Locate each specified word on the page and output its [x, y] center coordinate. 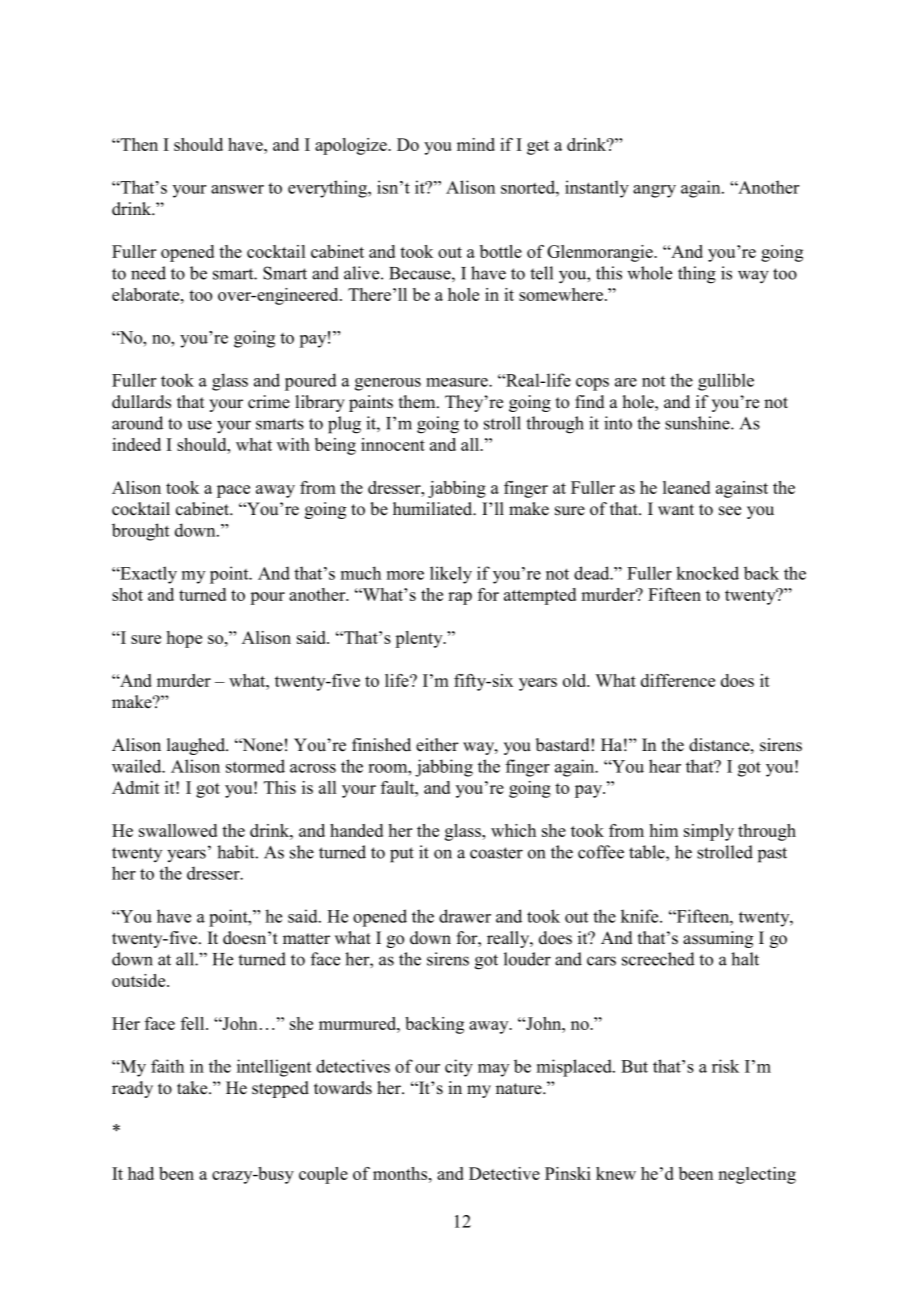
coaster [496, 853]
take [193, 1088]
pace [233, 491]
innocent [393, 444]
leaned [686, 487]
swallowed [178, 830]
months [401, 1173]
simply [709, 832]
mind [476, 144]
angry [654, 191]
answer [237, 189]
